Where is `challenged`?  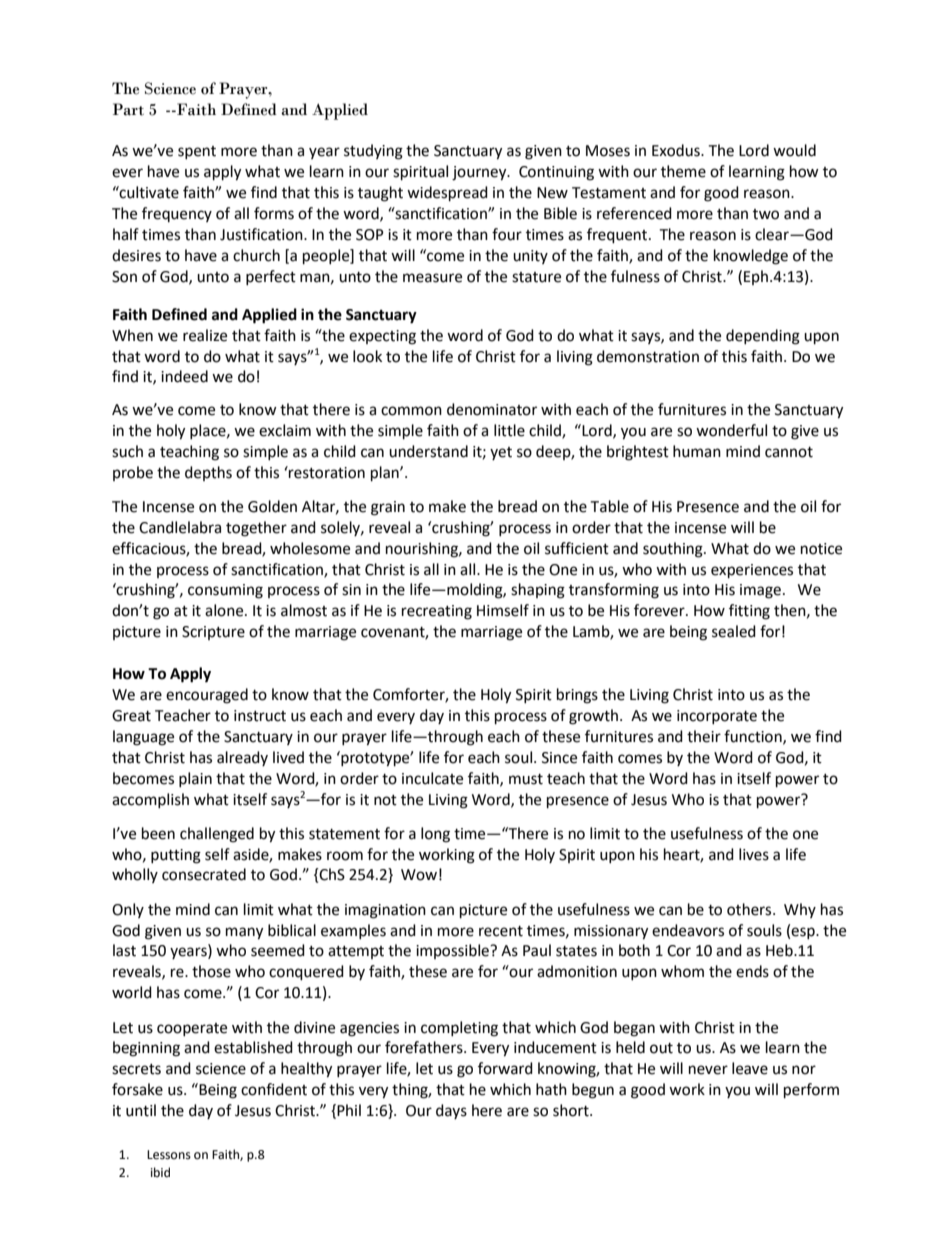 challenged is located at coordinates (217, 835).
